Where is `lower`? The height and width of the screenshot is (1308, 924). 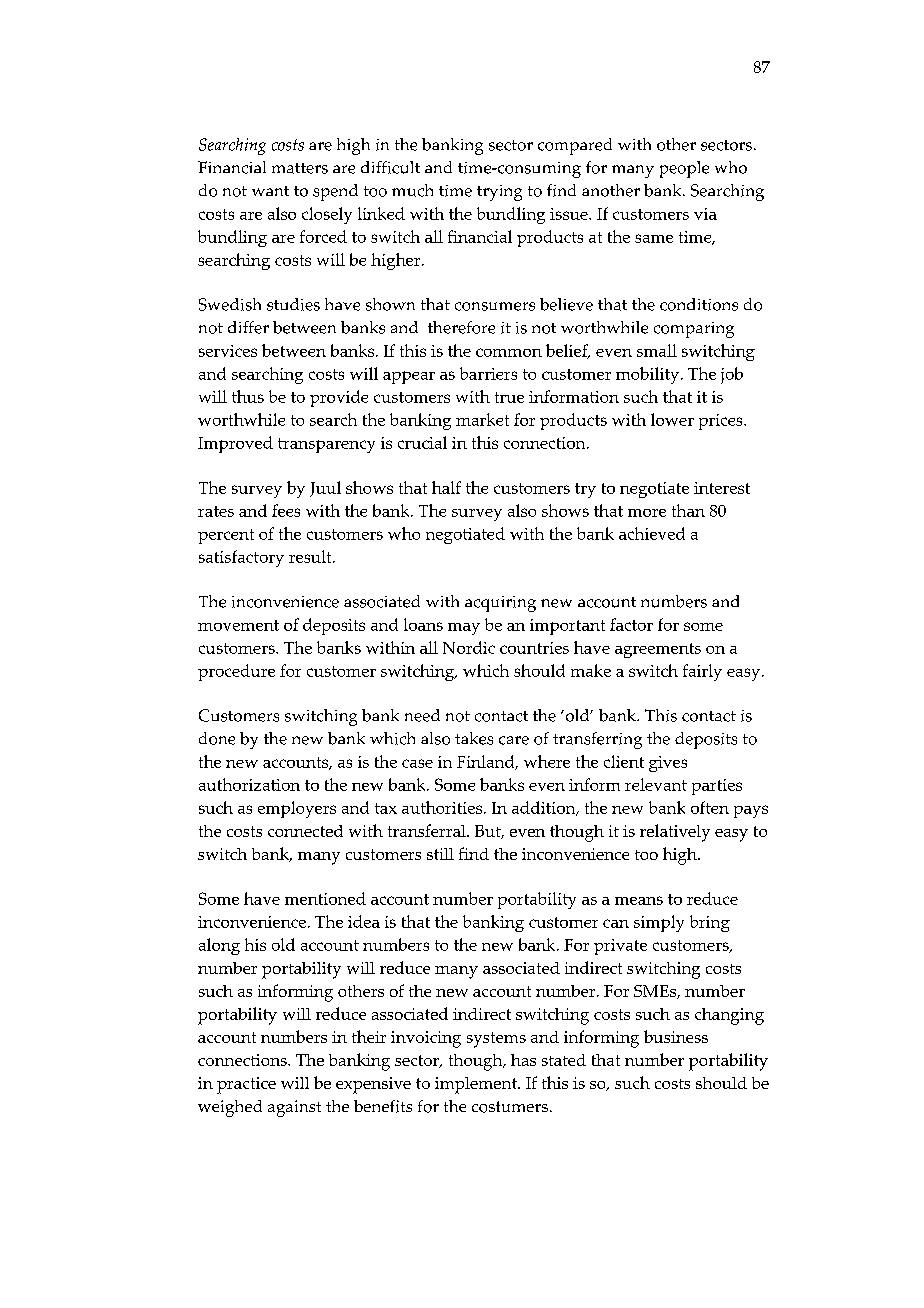
lower is located at coordinates (672, 419).
